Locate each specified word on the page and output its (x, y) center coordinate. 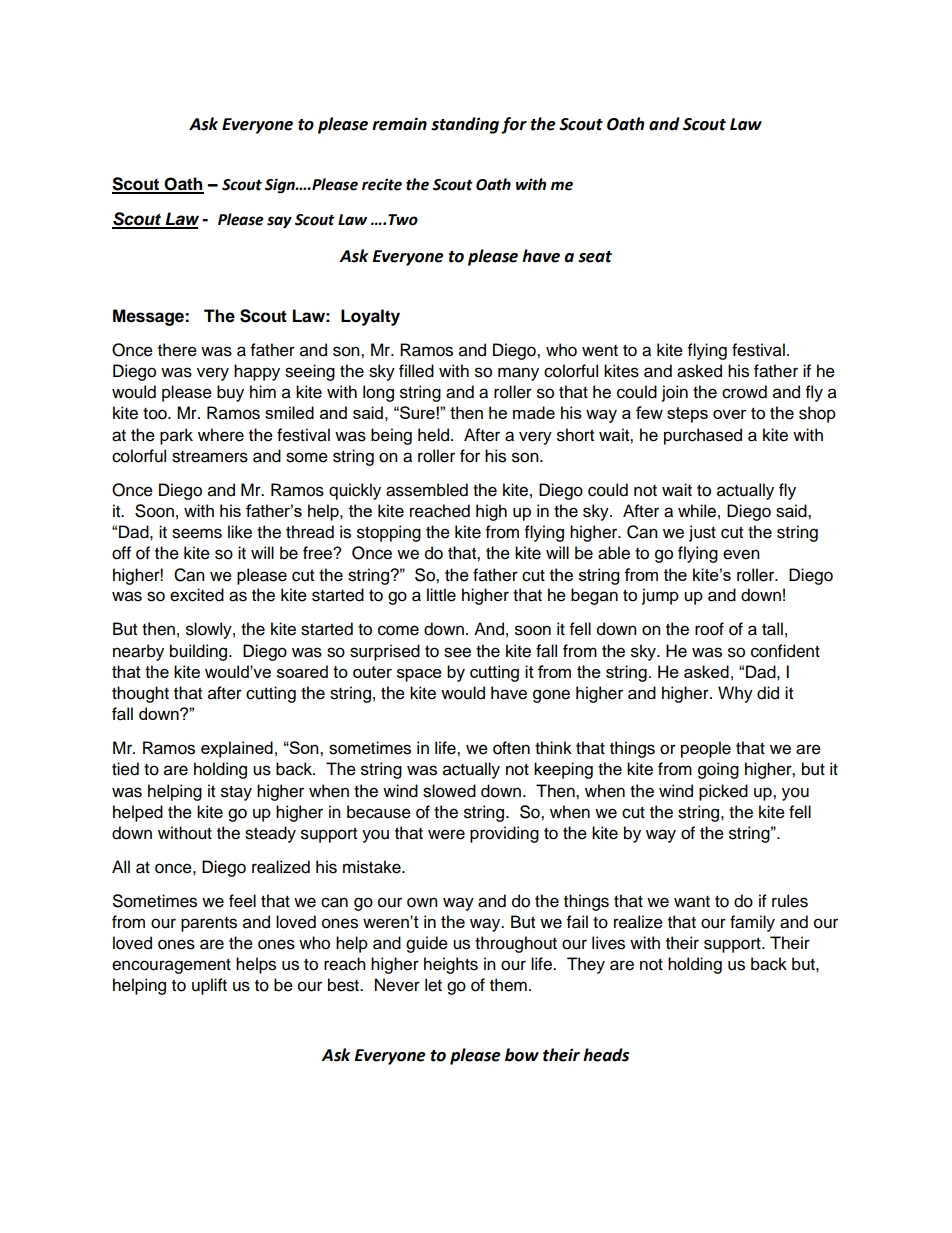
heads (606, 1055)
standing (465, 125)
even (741, 554)
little (441, 595)
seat (595, 257)
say (279, 222)
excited (197, 595)
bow (522, 1055)
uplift (209, 986)
